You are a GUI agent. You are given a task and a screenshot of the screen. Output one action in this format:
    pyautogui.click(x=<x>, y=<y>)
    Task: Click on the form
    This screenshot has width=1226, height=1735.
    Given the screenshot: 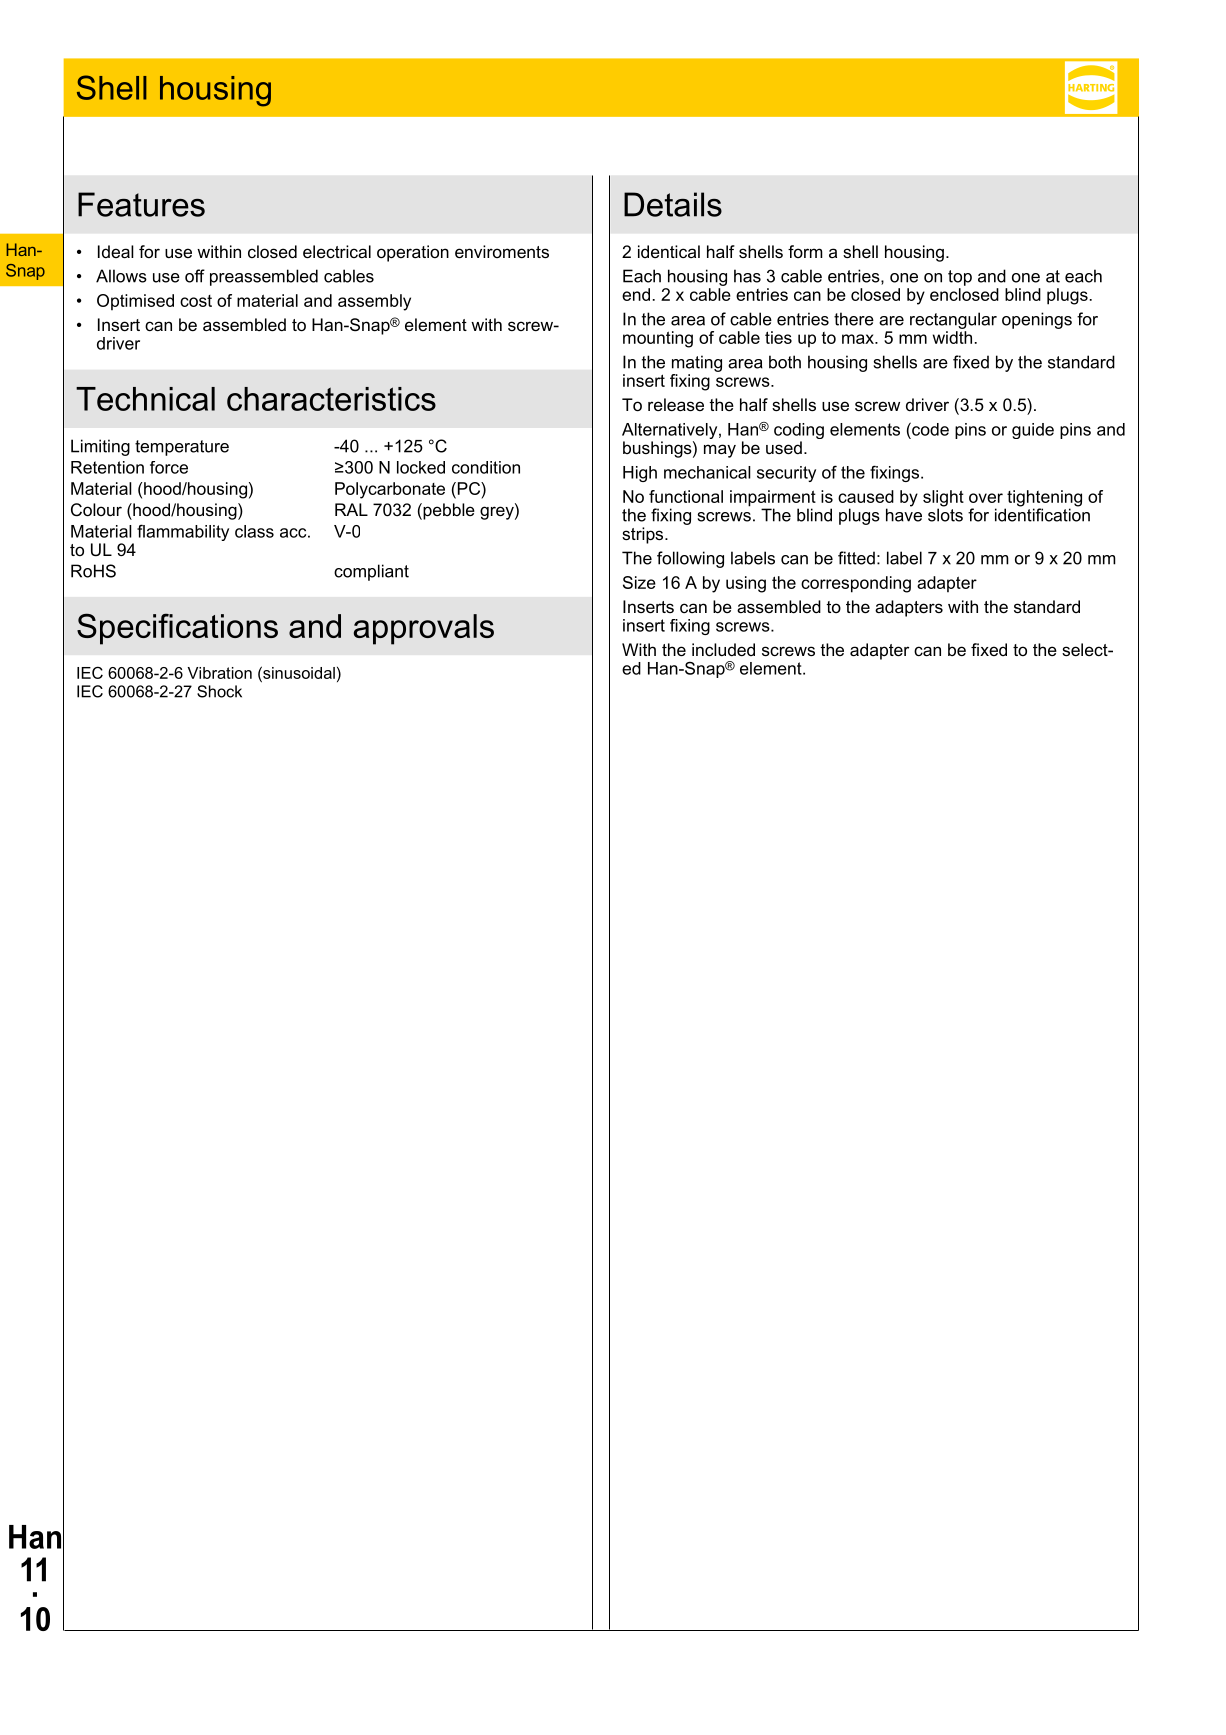 What is the action you would take?
    pyautogui.click(x=805, y=251)
